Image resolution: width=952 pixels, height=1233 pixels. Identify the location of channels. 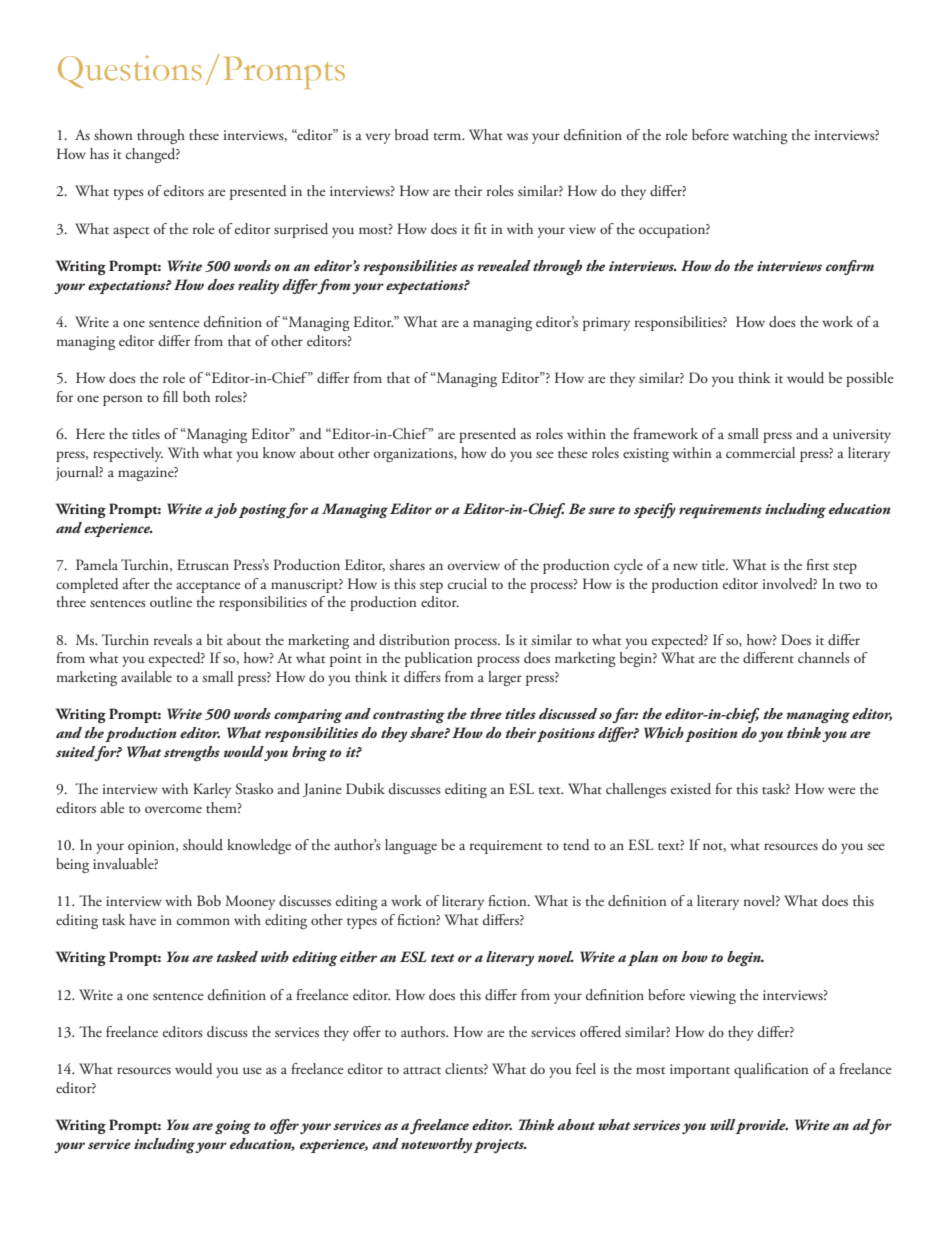
(824, 657).
